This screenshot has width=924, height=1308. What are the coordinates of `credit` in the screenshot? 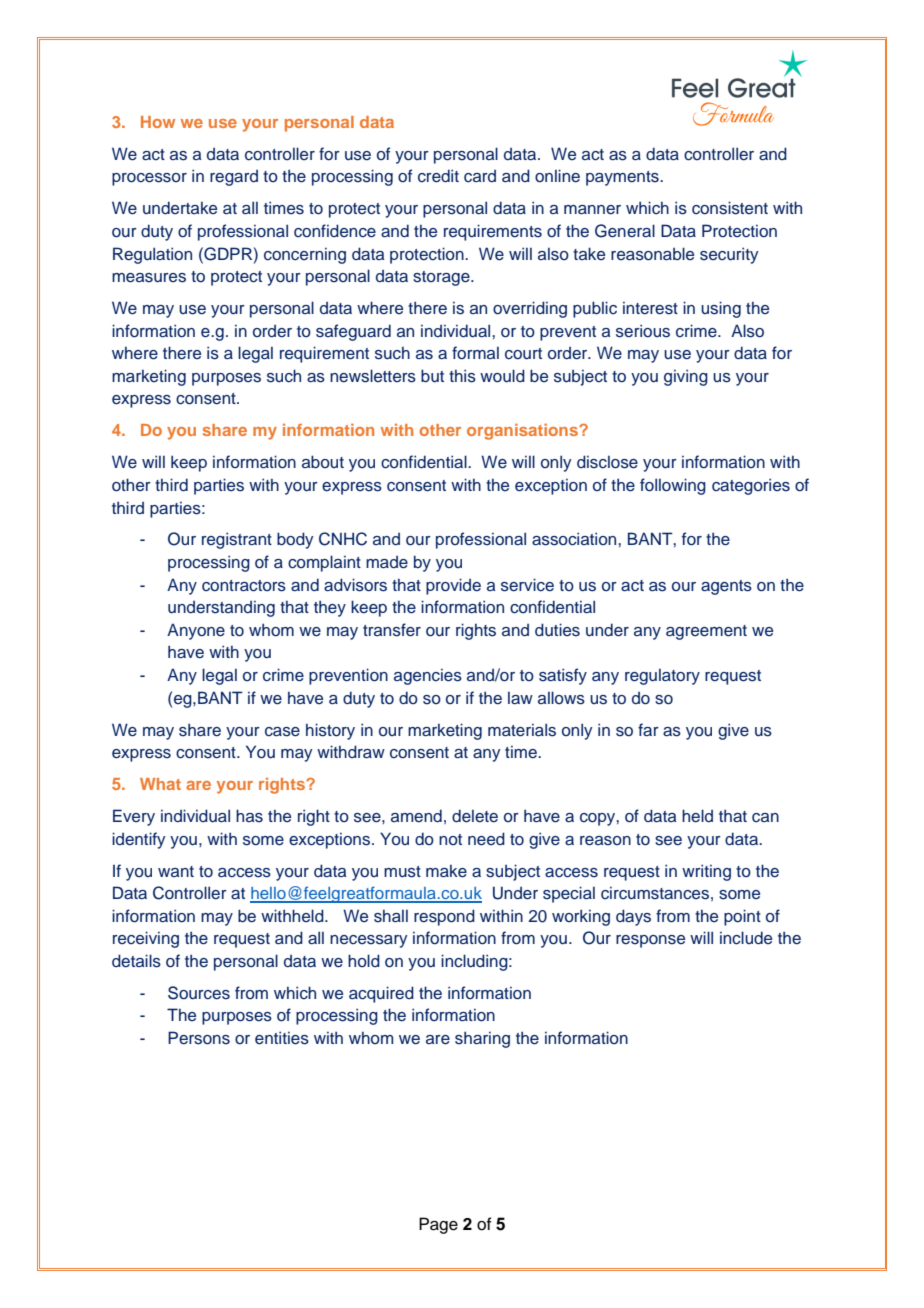 It's located at (438, 176).
